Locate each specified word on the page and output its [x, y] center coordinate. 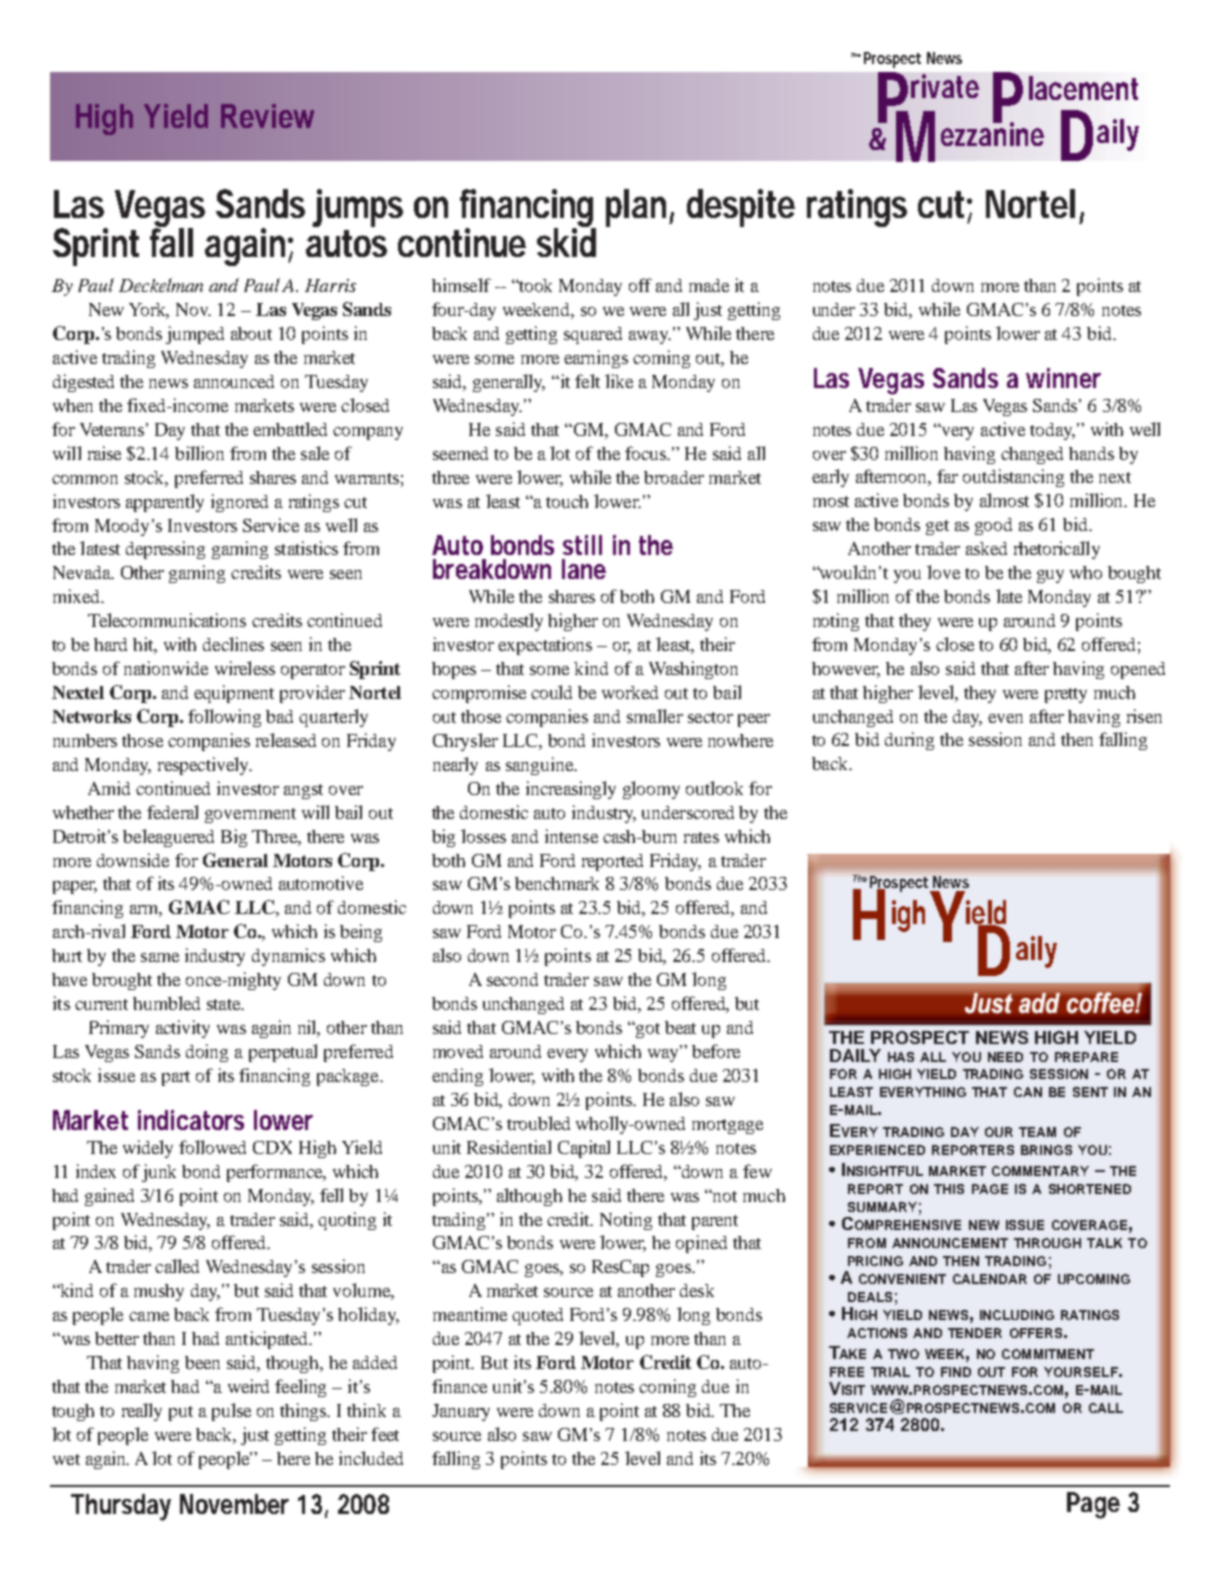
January [461, 1412]
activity [183, 1029]
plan [636, 208]
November [234, 1504]
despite [741, 208]
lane [584, 569]
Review [267, 116]
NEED [1005, 1057]
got [647, 1030]
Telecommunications [167, 620]
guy [1050, 576]
